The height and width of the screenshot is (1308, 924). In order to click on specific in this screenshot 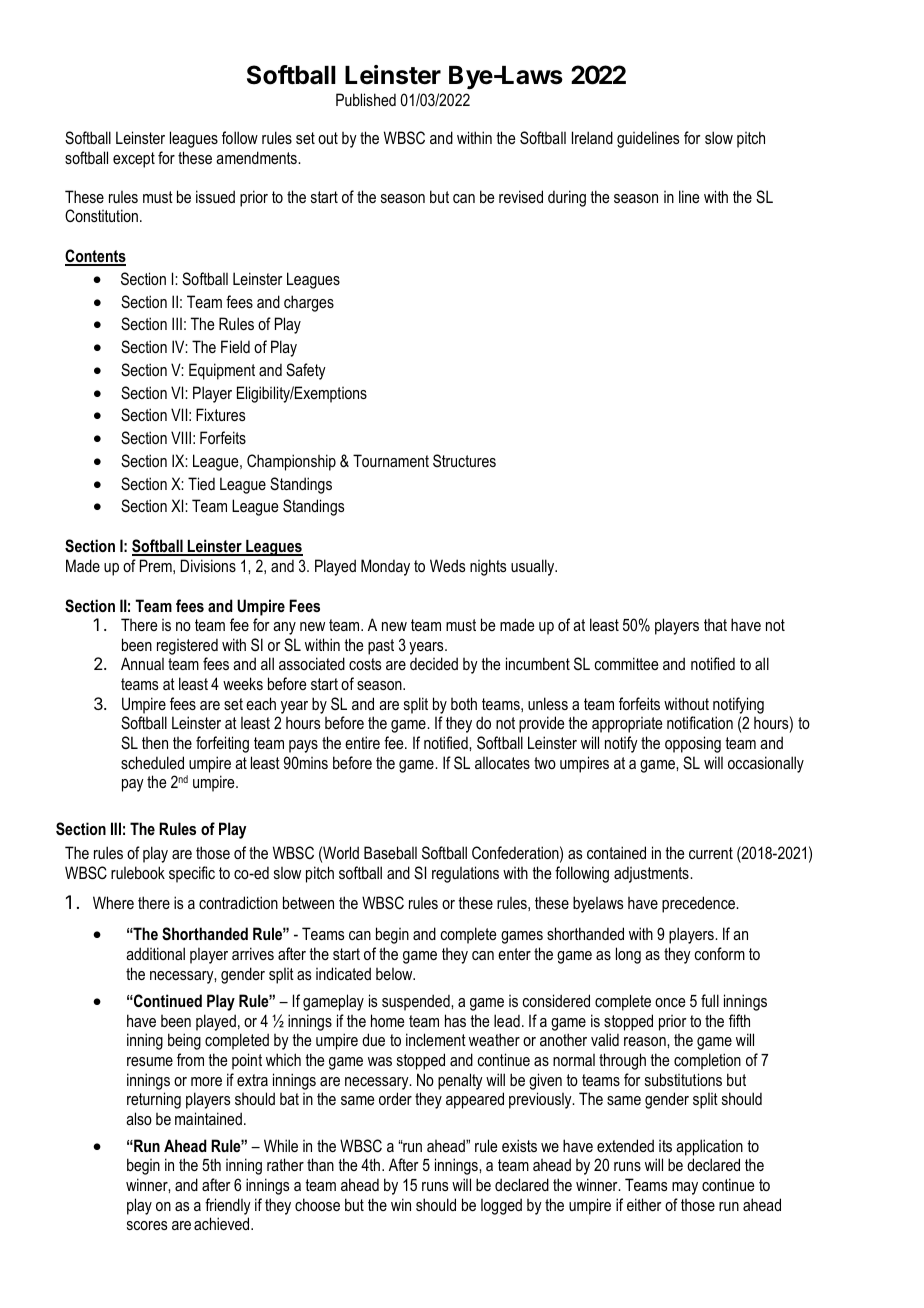, I will do `click(192, 874)`.
